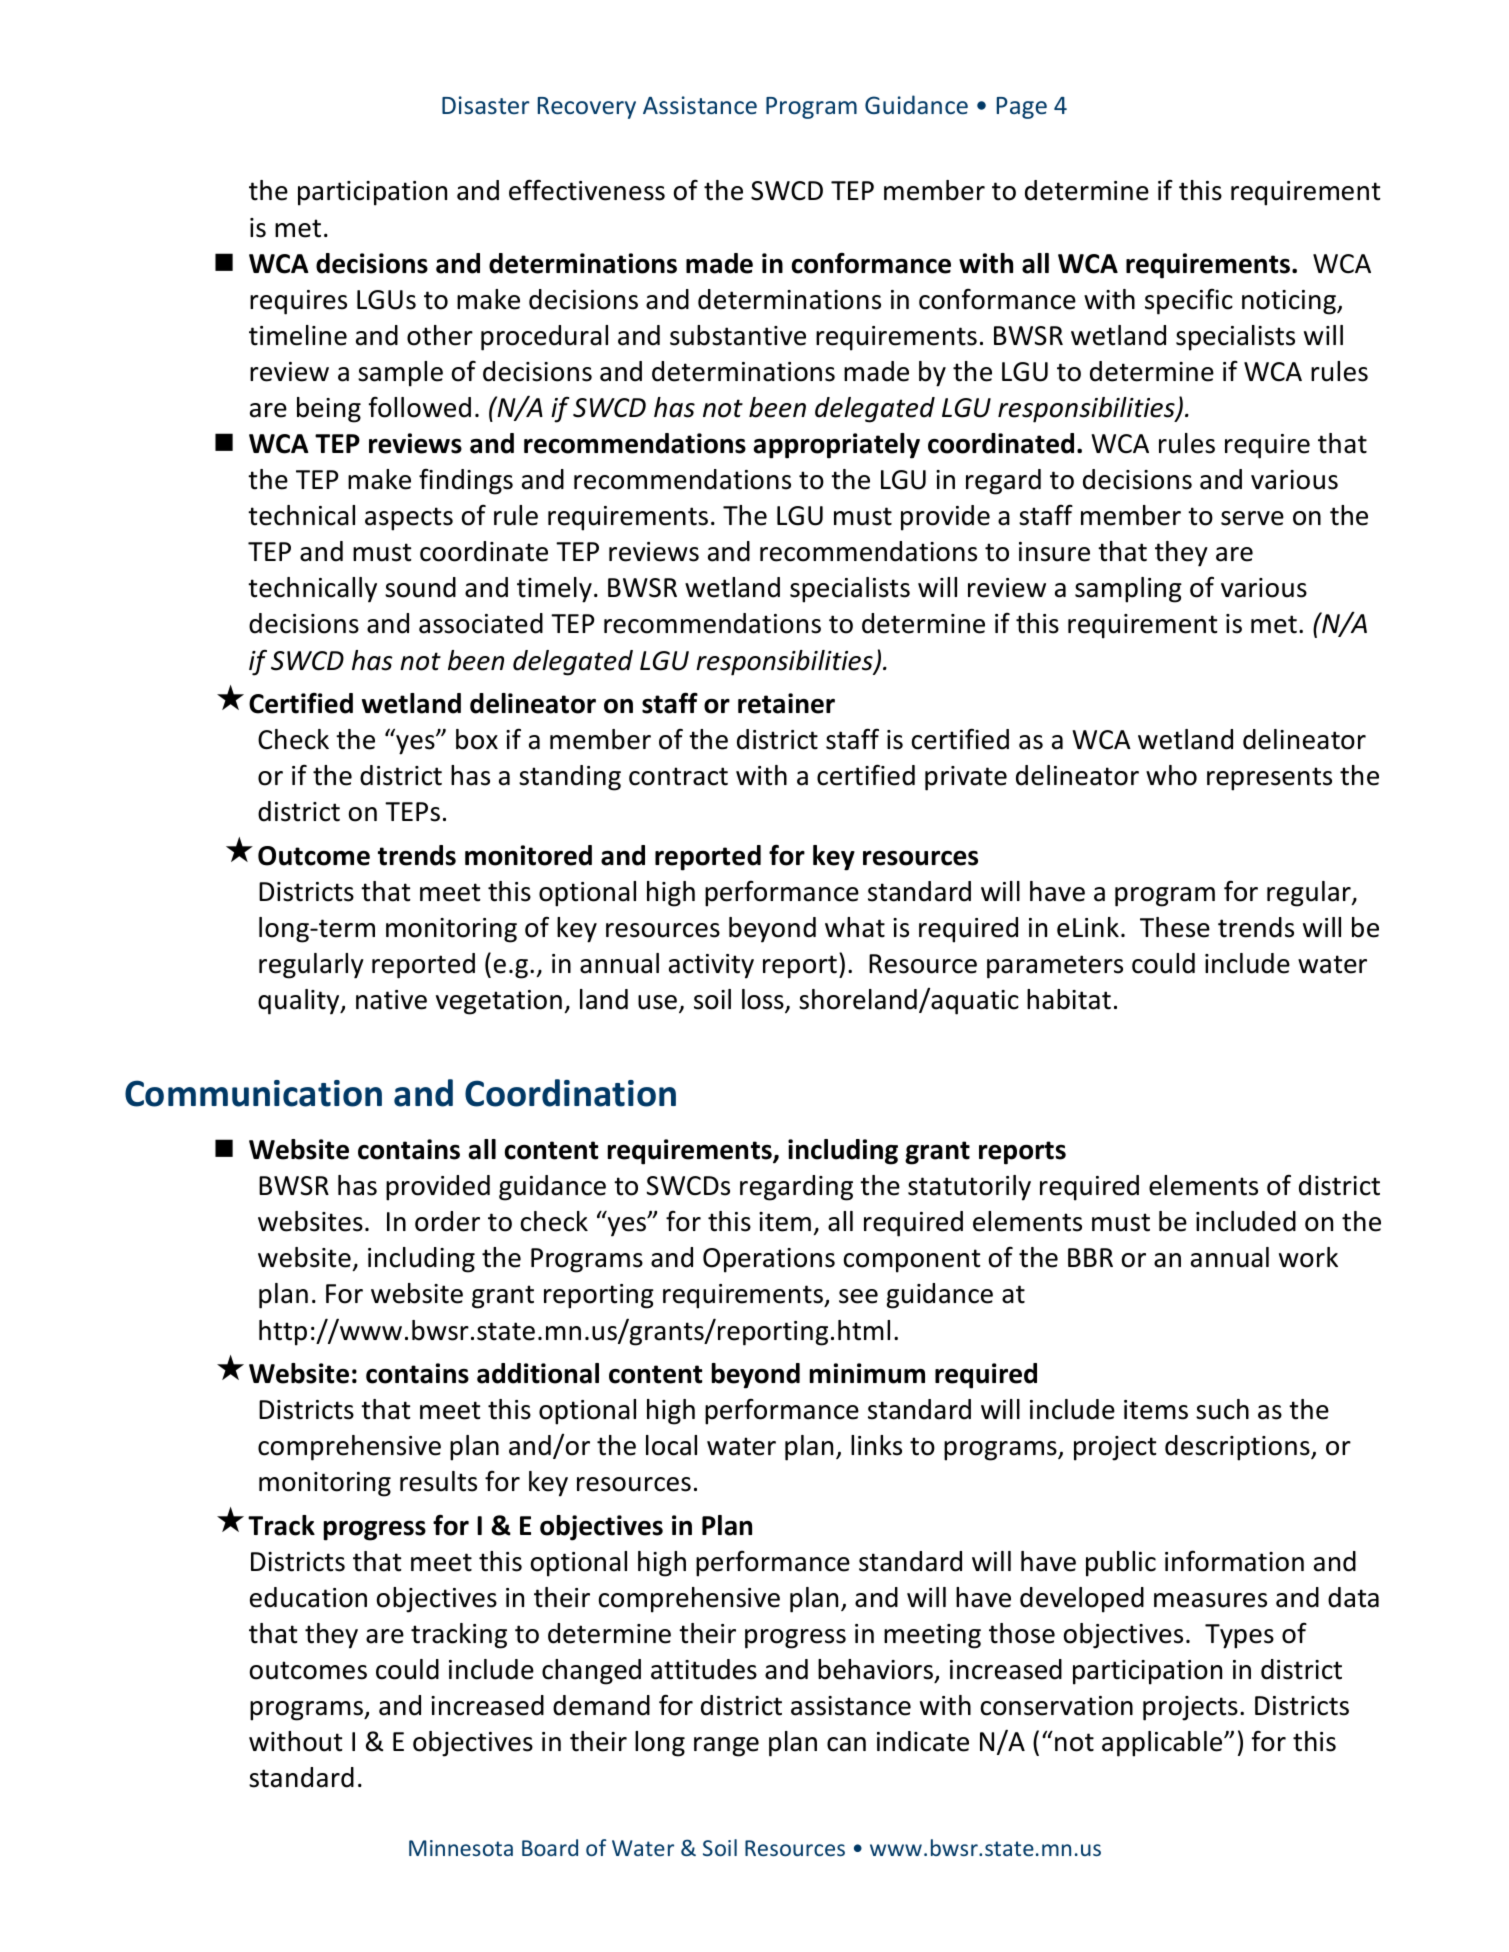 The image size is (1509, 1952). What do you see at coordinates (1189, 302) in the screenshot?
I see `specific` at bounding box center [1189, 302].
